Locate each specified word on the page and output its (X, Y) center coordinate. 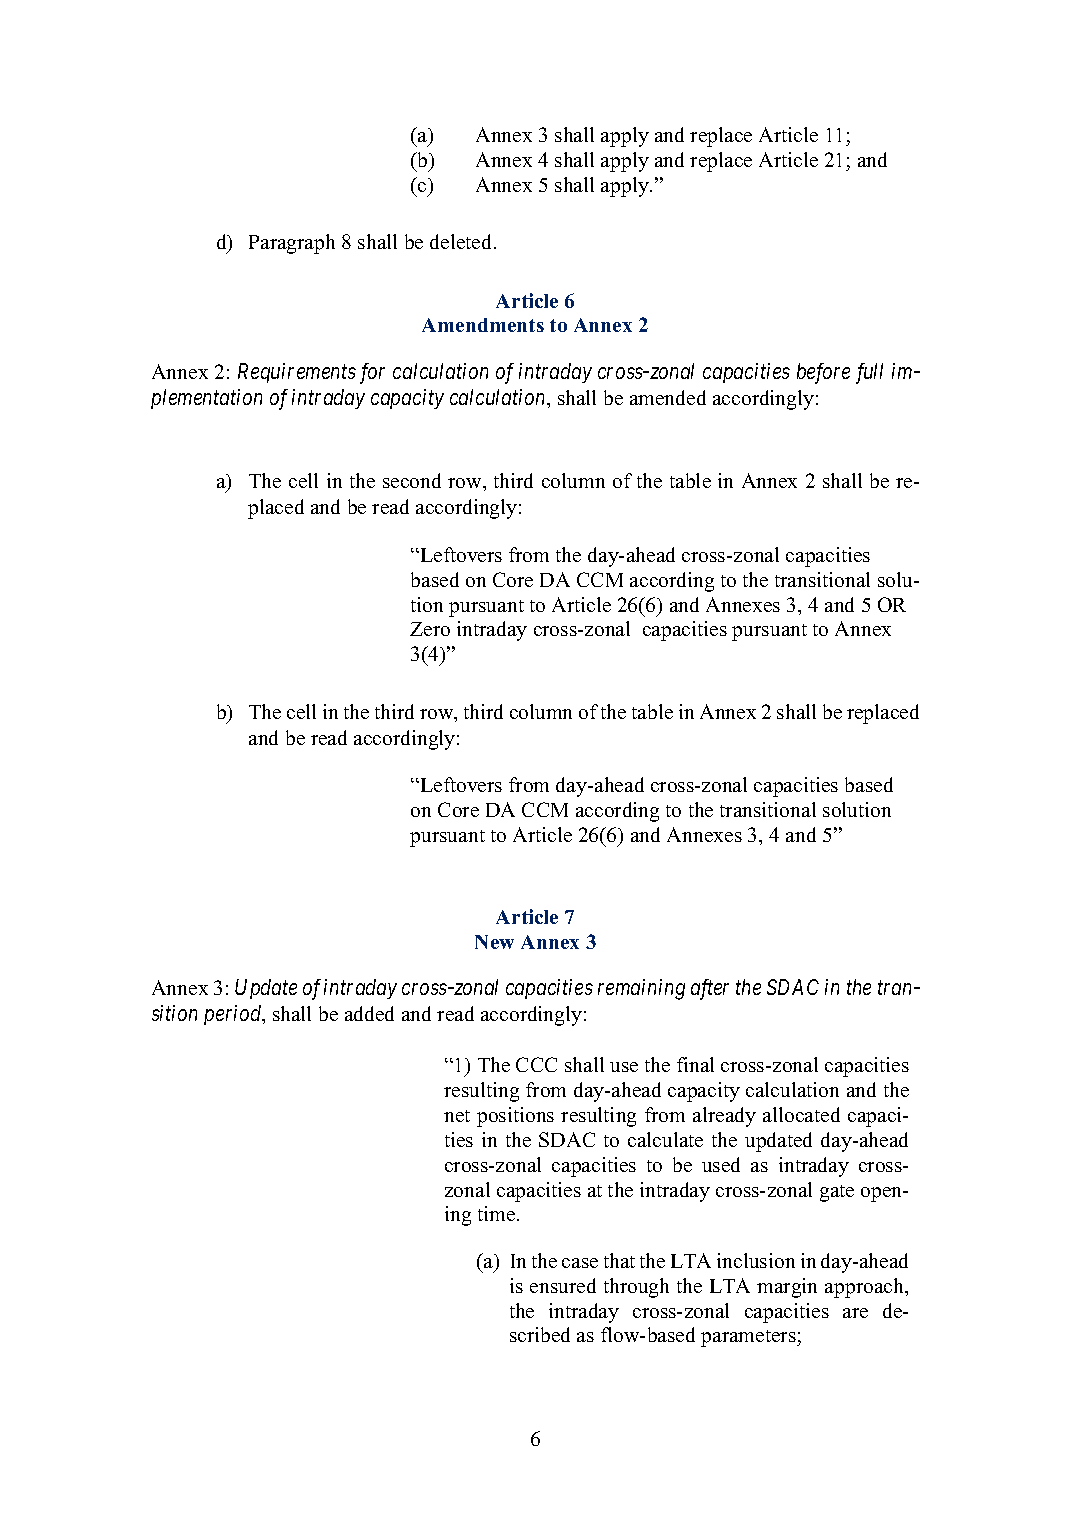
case (580, 1263)
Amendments (483, 325)
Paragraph (292, 244)
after (710, 989)
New (494, 942)
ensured (563, 1285)
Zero (430, 629)
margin (787, 1288)
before (823, 373)
